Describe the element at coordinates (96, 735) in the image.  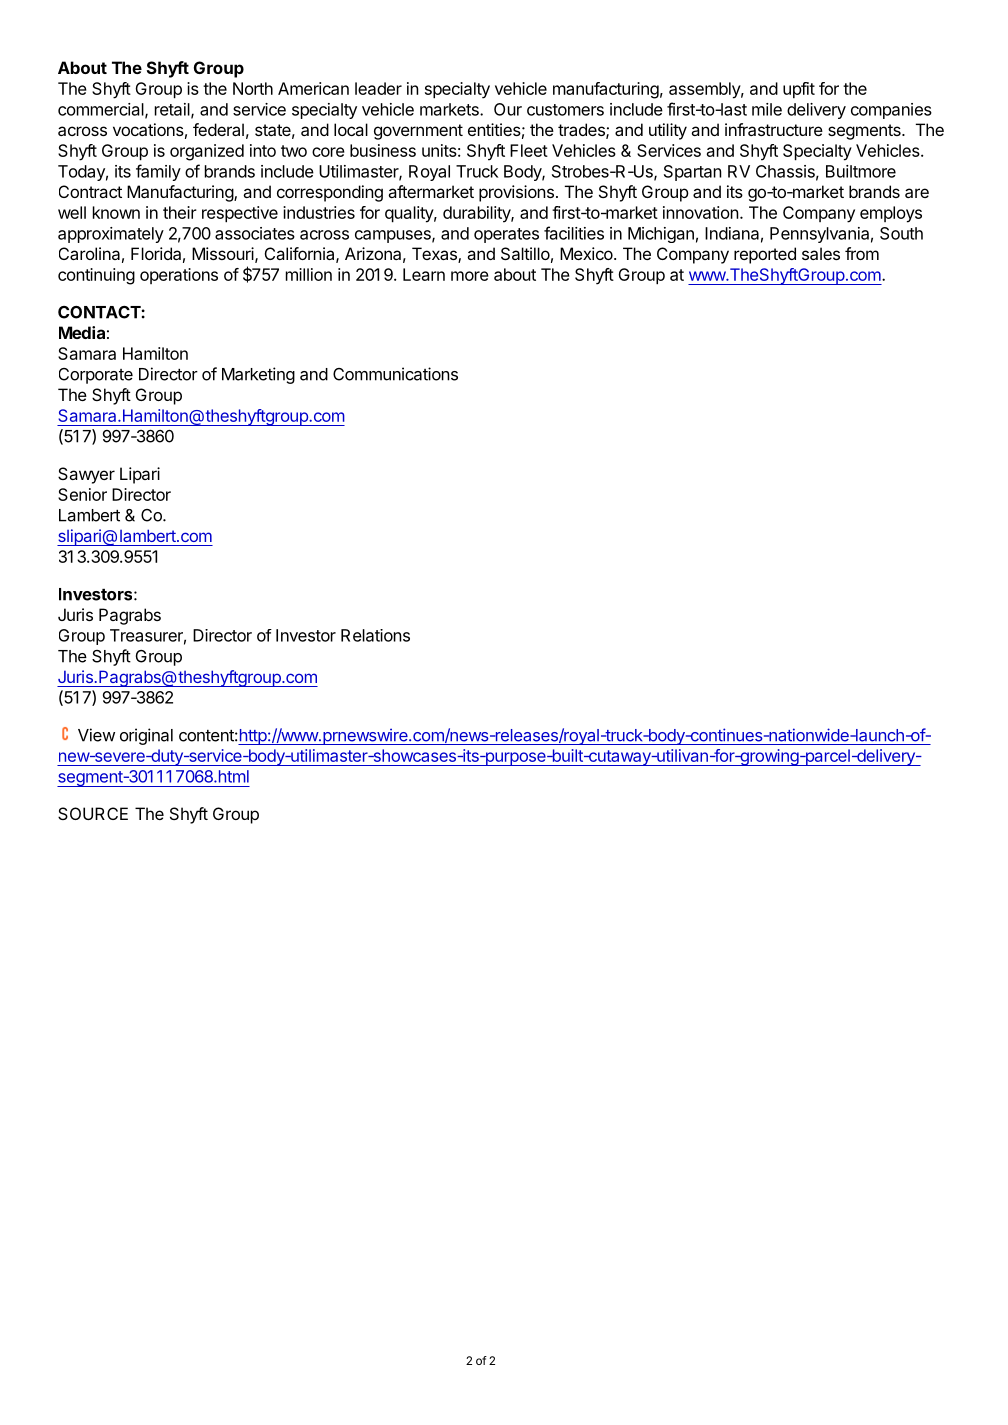
I see `View` at that location.
